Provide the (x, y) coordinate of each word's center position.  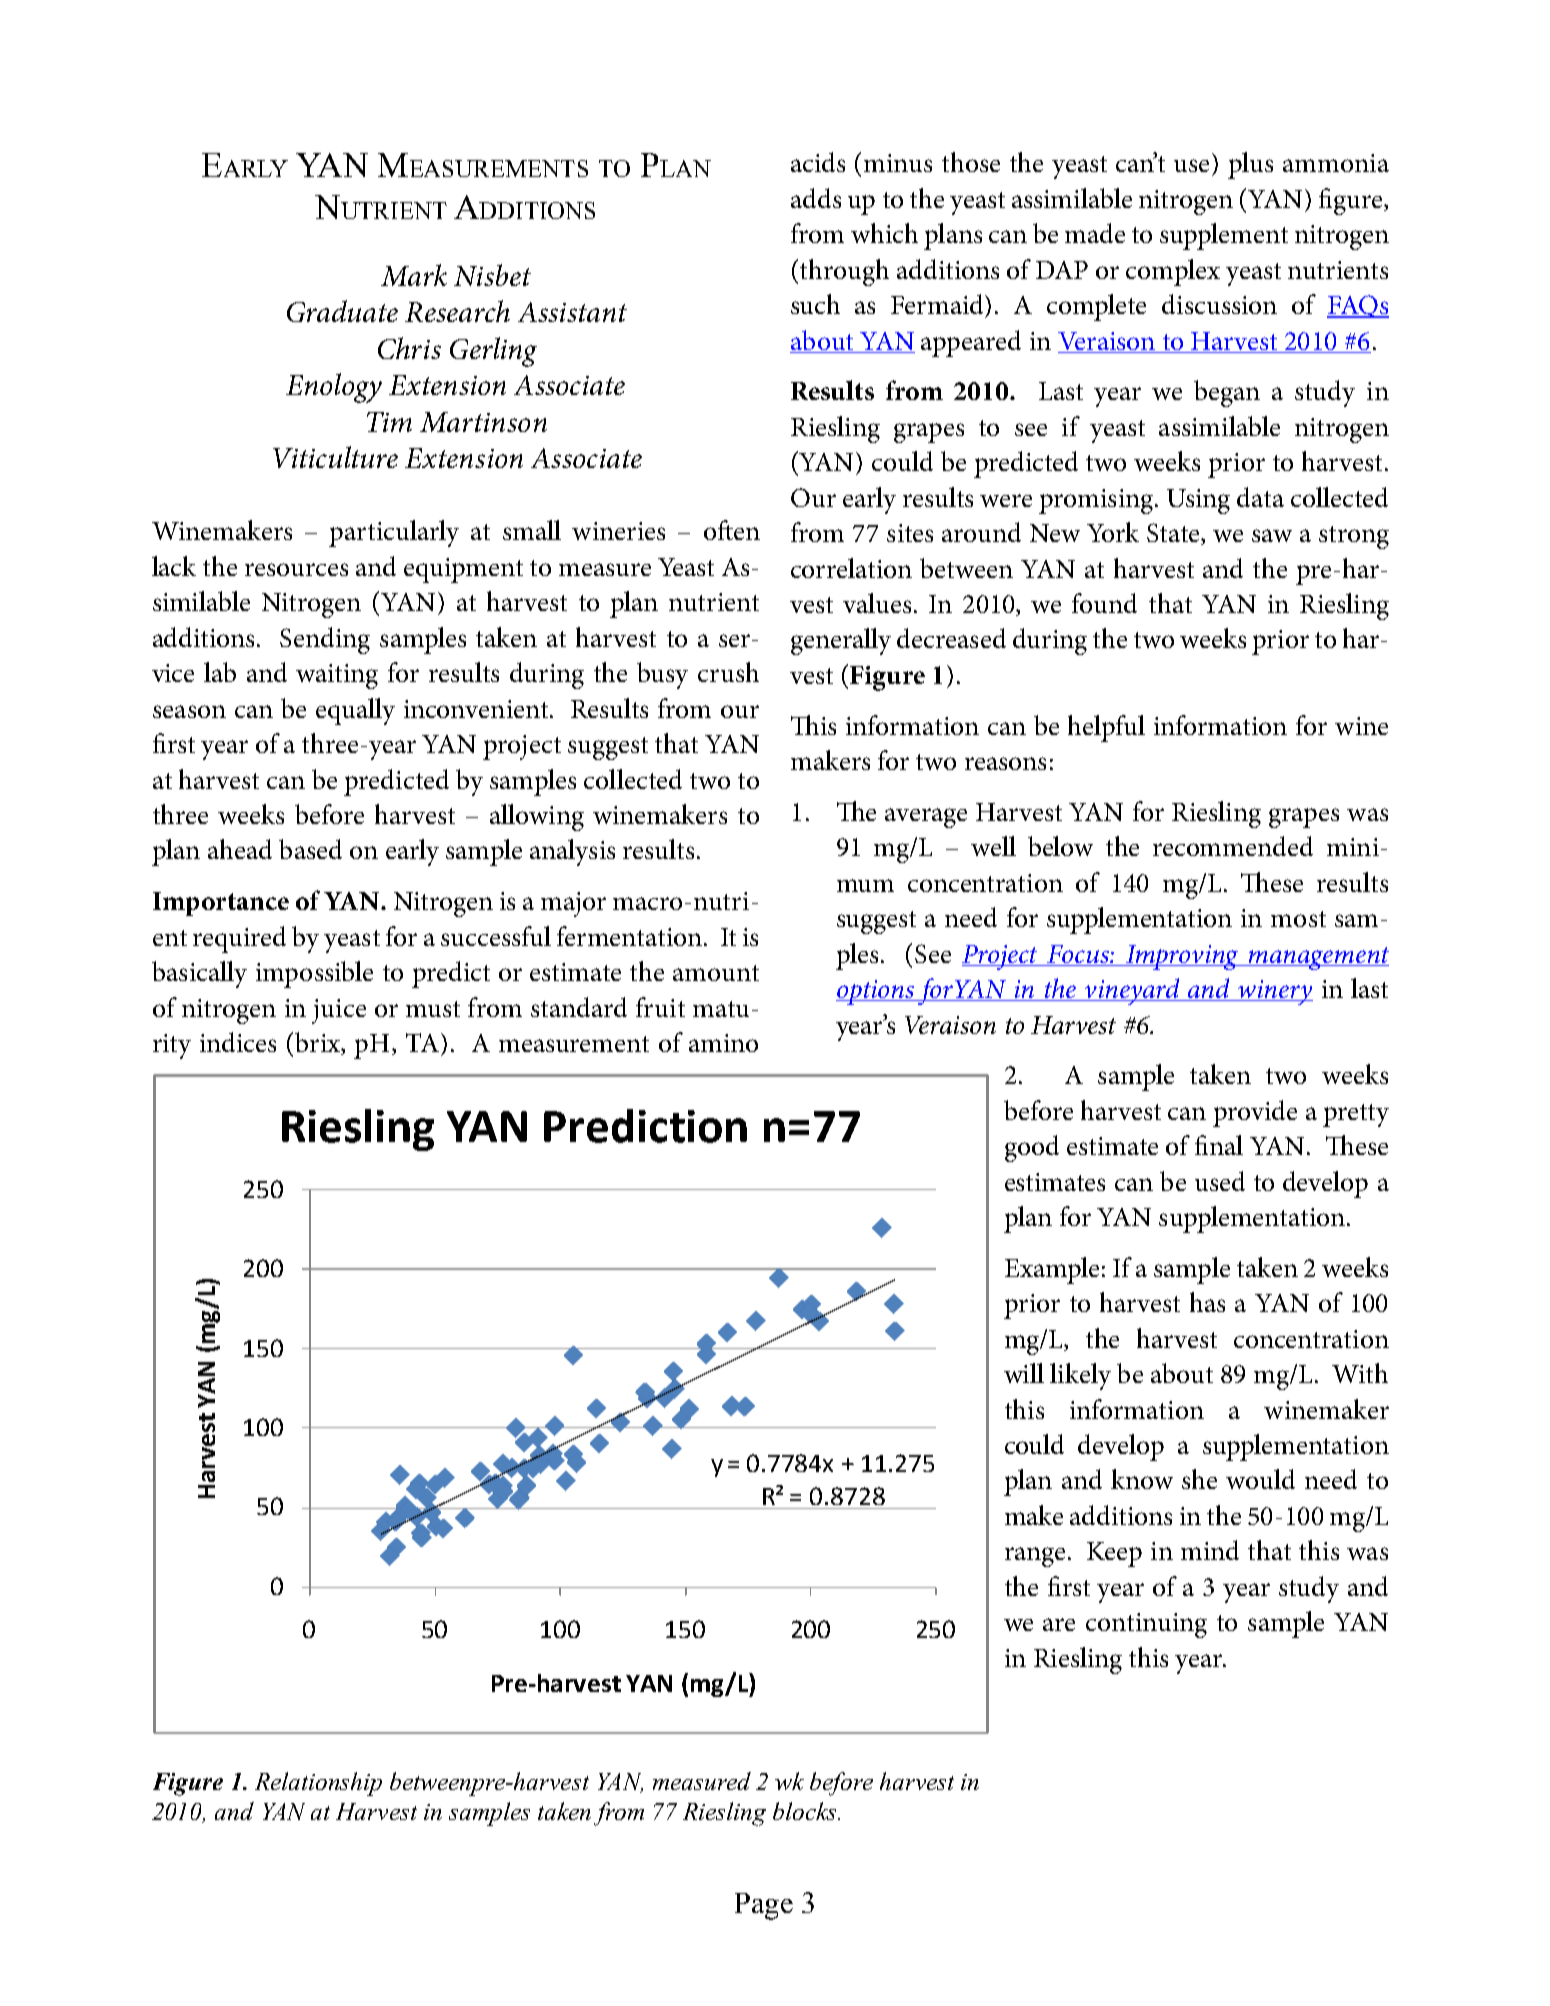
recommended (1233, 846)
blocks (806, 1811)
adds (816, 198)
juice (339, 1011)
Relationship (318, 1784)
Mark (414, 275)
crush (728, 672)
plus (1250, 165)
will (1024, 1373)
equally (355, 711)
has (1207, 1302)
